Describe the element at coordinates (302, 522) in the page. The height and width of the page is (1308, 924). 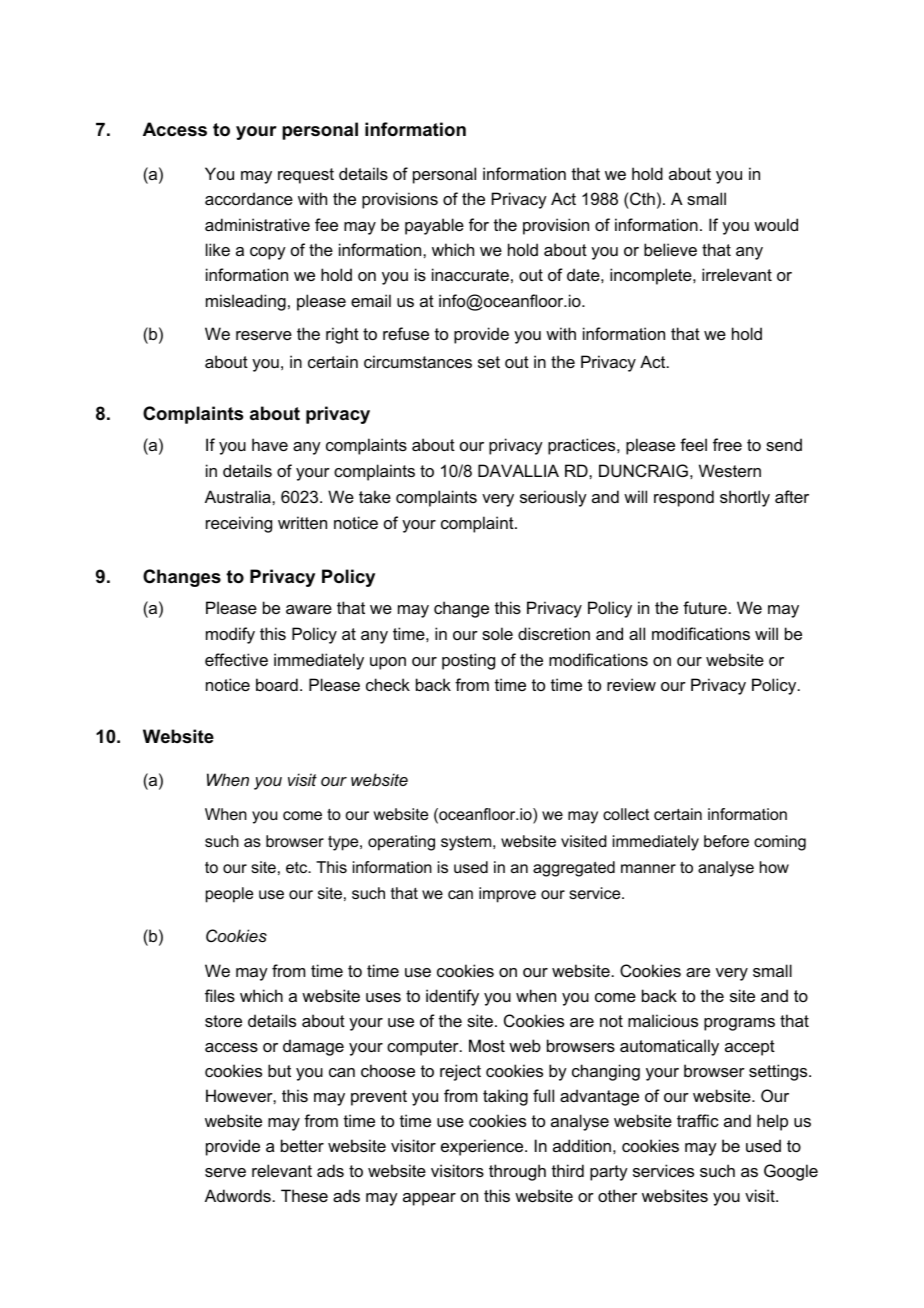
I see `written` at that location.
